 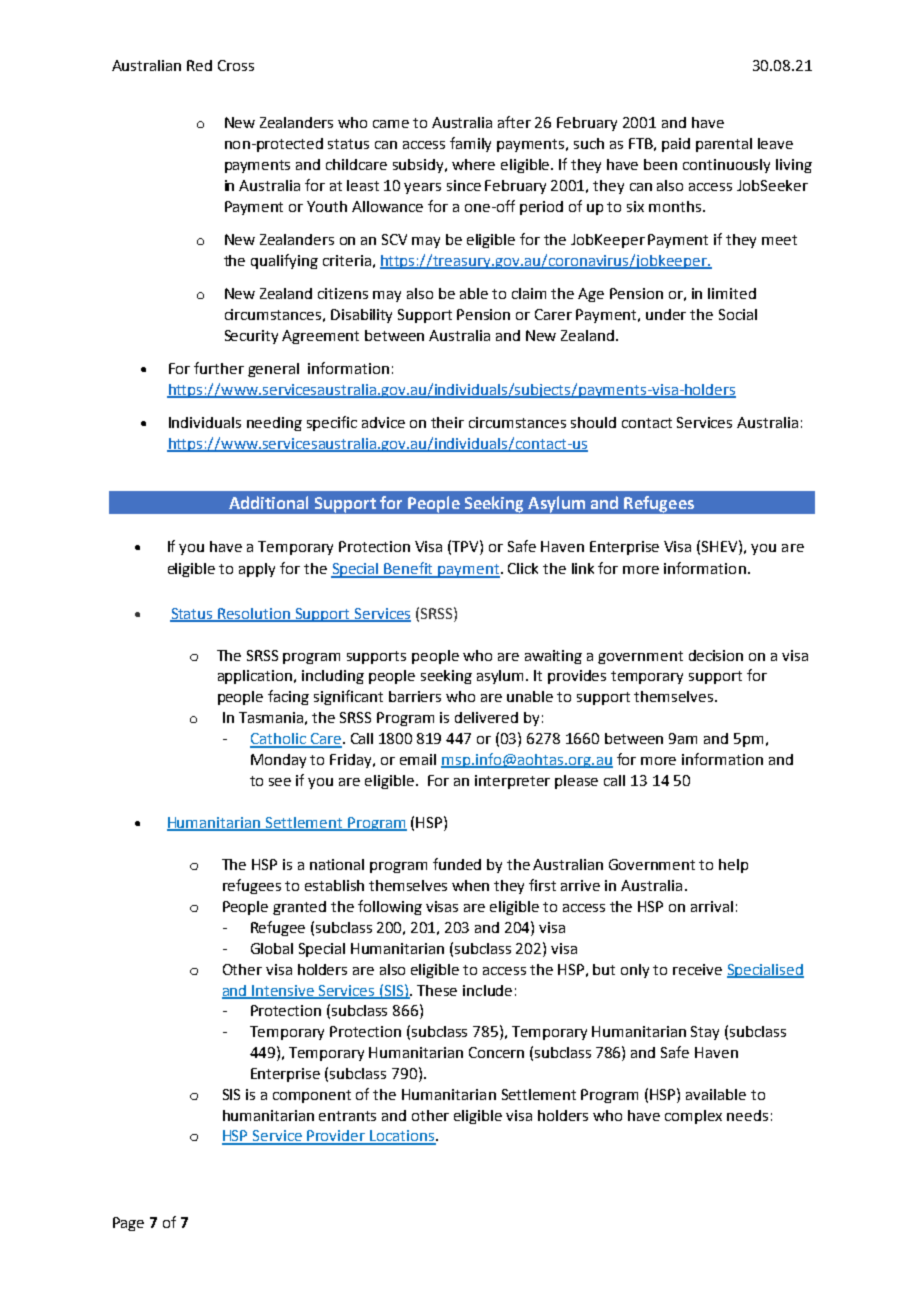 What do you see at coordinates (128, 1224) in the screenshot?
I see `Page` at bounding box center [128, 1224].
